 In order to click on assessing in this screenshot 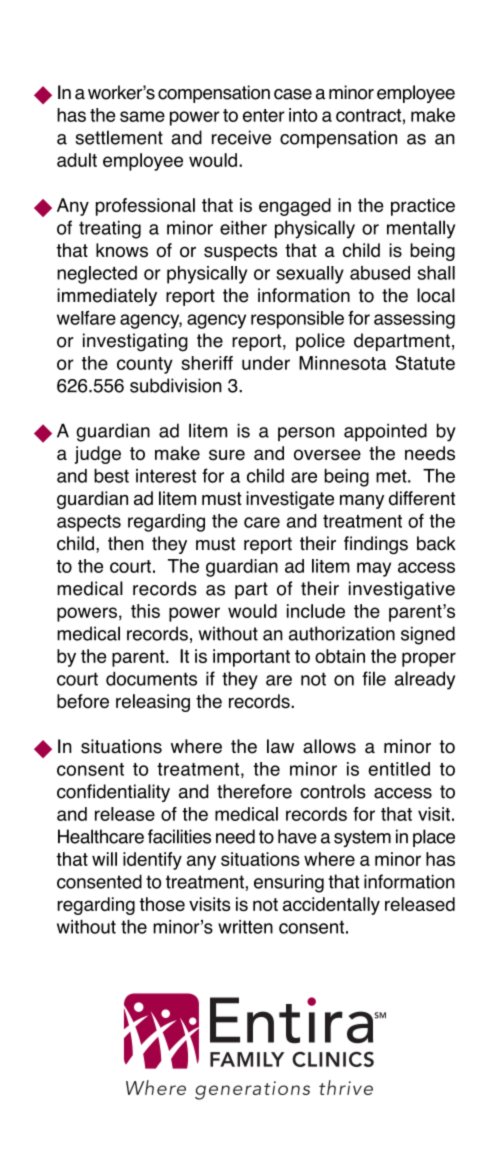, I will do `click(414, 320)`.
